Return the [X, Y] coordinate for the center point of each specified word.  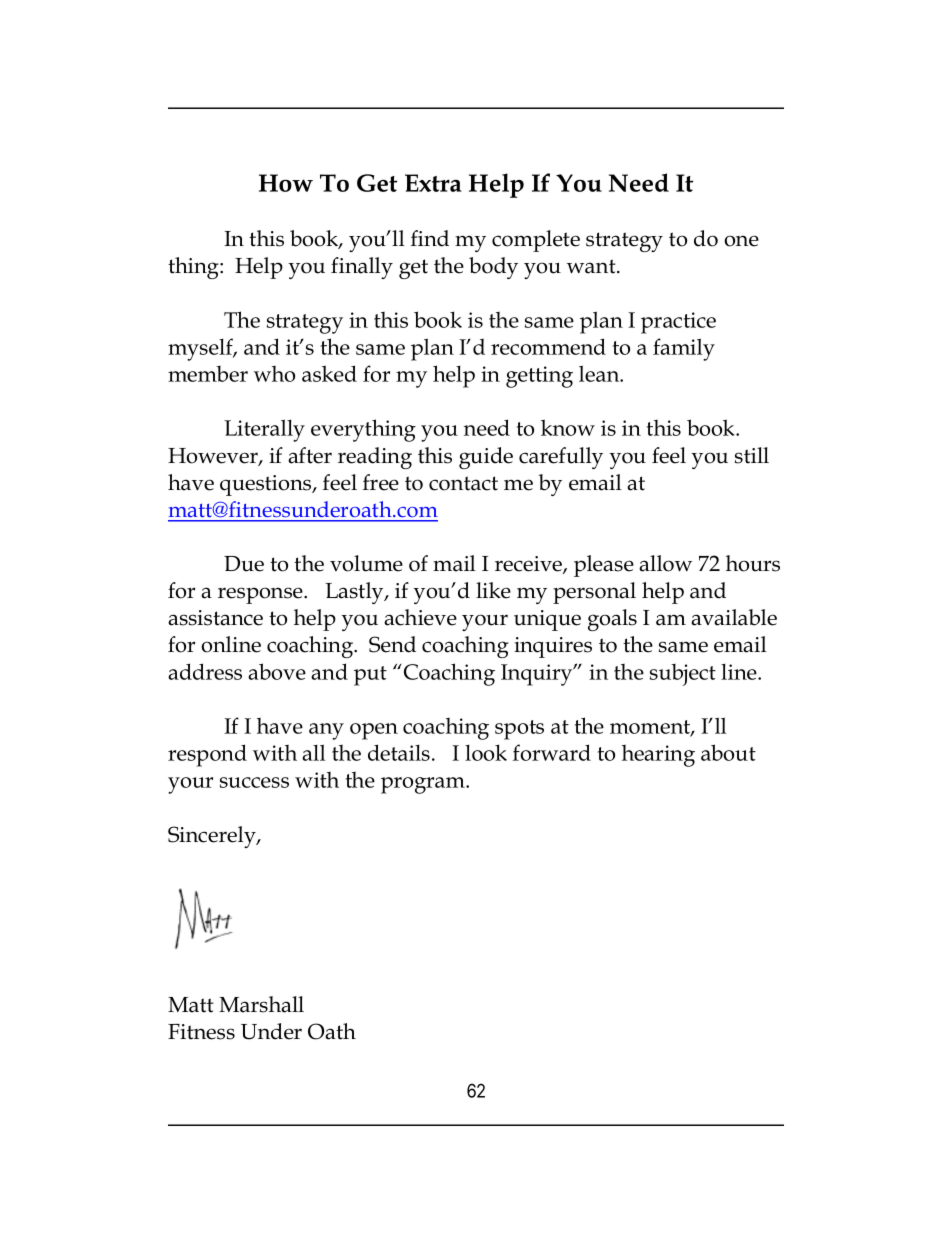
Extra [433, 183]
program [424, 785]
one [741, 241]
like [493, 590]
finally [362, 268]
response [261, 595]
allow [665, 563]
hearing [658, 756]
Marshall [261, 1004]
